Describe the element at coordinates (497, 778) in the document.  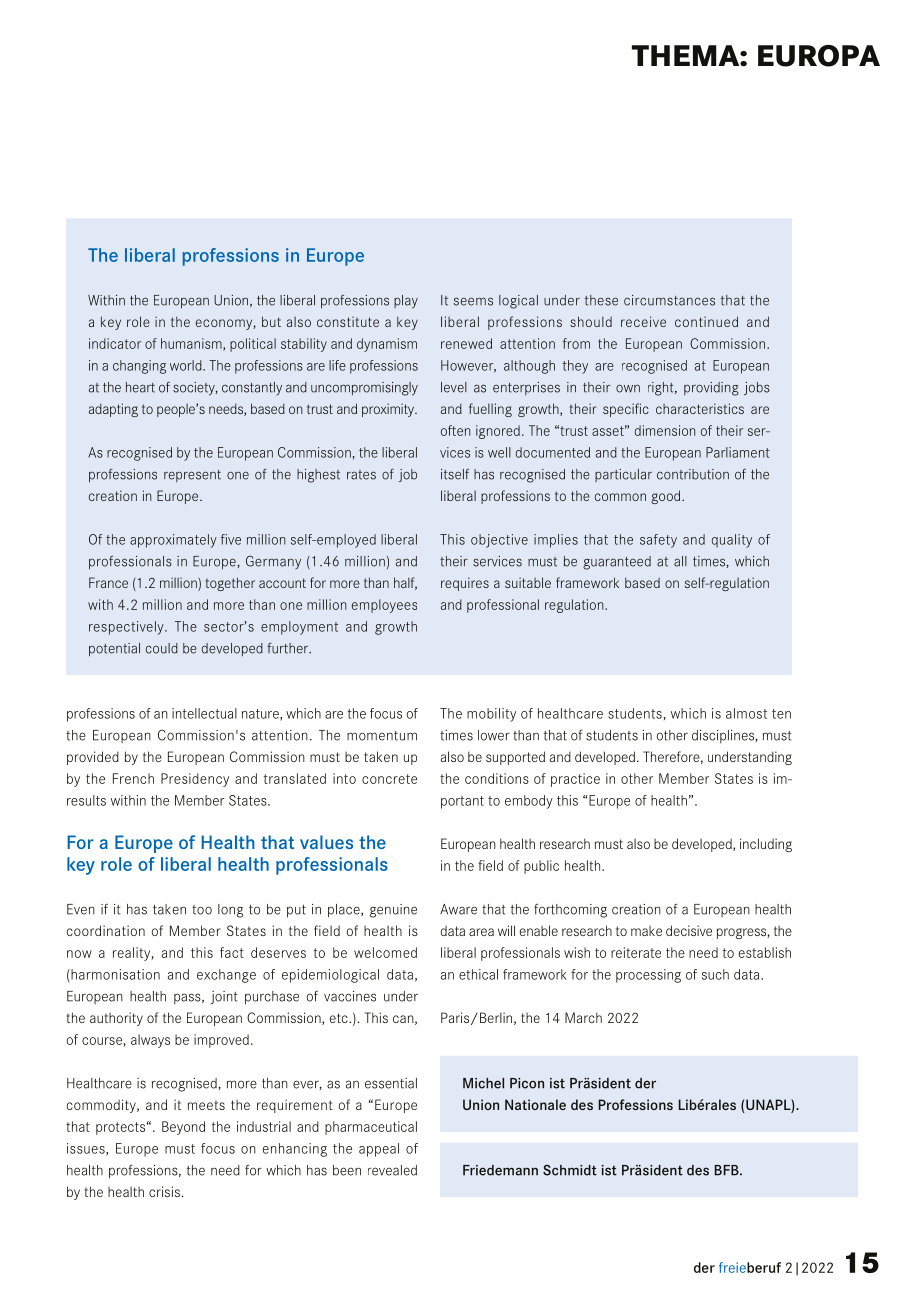
I see `conditions` at that location.
